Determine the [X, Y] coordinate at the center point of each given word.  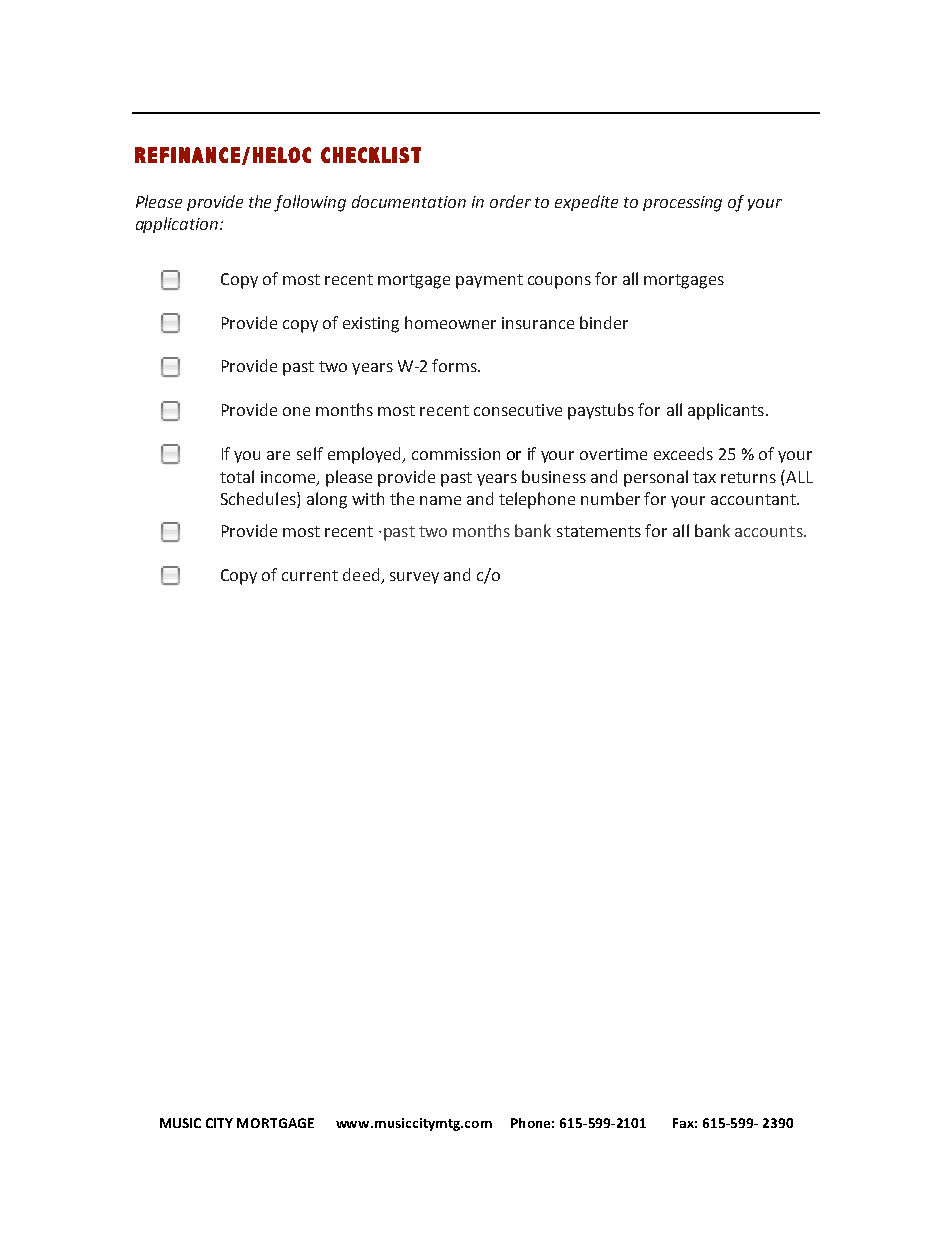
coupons [559, 282]
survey [414, 578]
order [510, 201]
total [237, 476]
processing [682, 204]
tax [704, 477]
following [310, 203]
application [177, 225]
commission [456, 454]
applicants [726, 411]
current [310, 575]
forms [455, 365]
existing [371, 325]
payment [489, 281]
